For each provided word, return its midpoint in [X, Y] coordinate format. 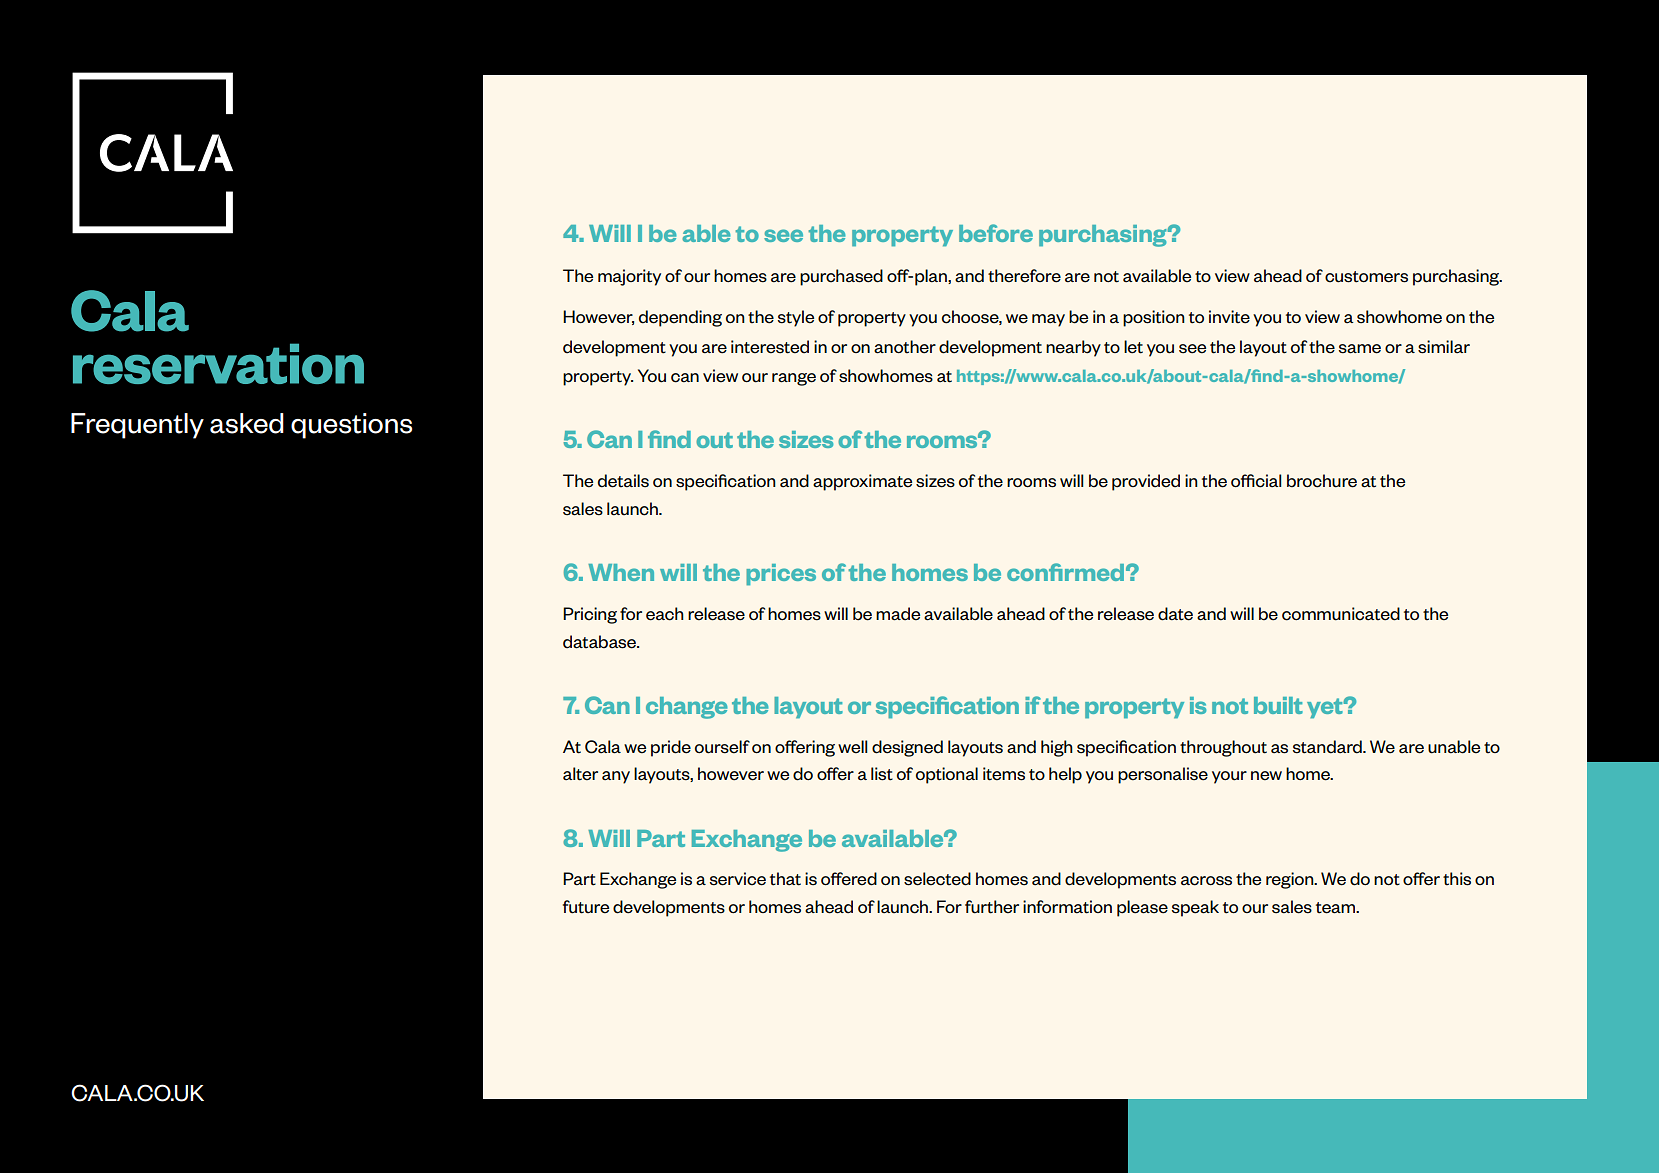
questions [351, 426]
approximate [862, 482]
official [1256, 481]
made [898, 614]
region [1291, 880]
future [586, 907]
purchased [841, 277]
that [785, 879]
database [600, 642]
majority [629, 277]
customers [1366, 277]
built [1278, 705]
